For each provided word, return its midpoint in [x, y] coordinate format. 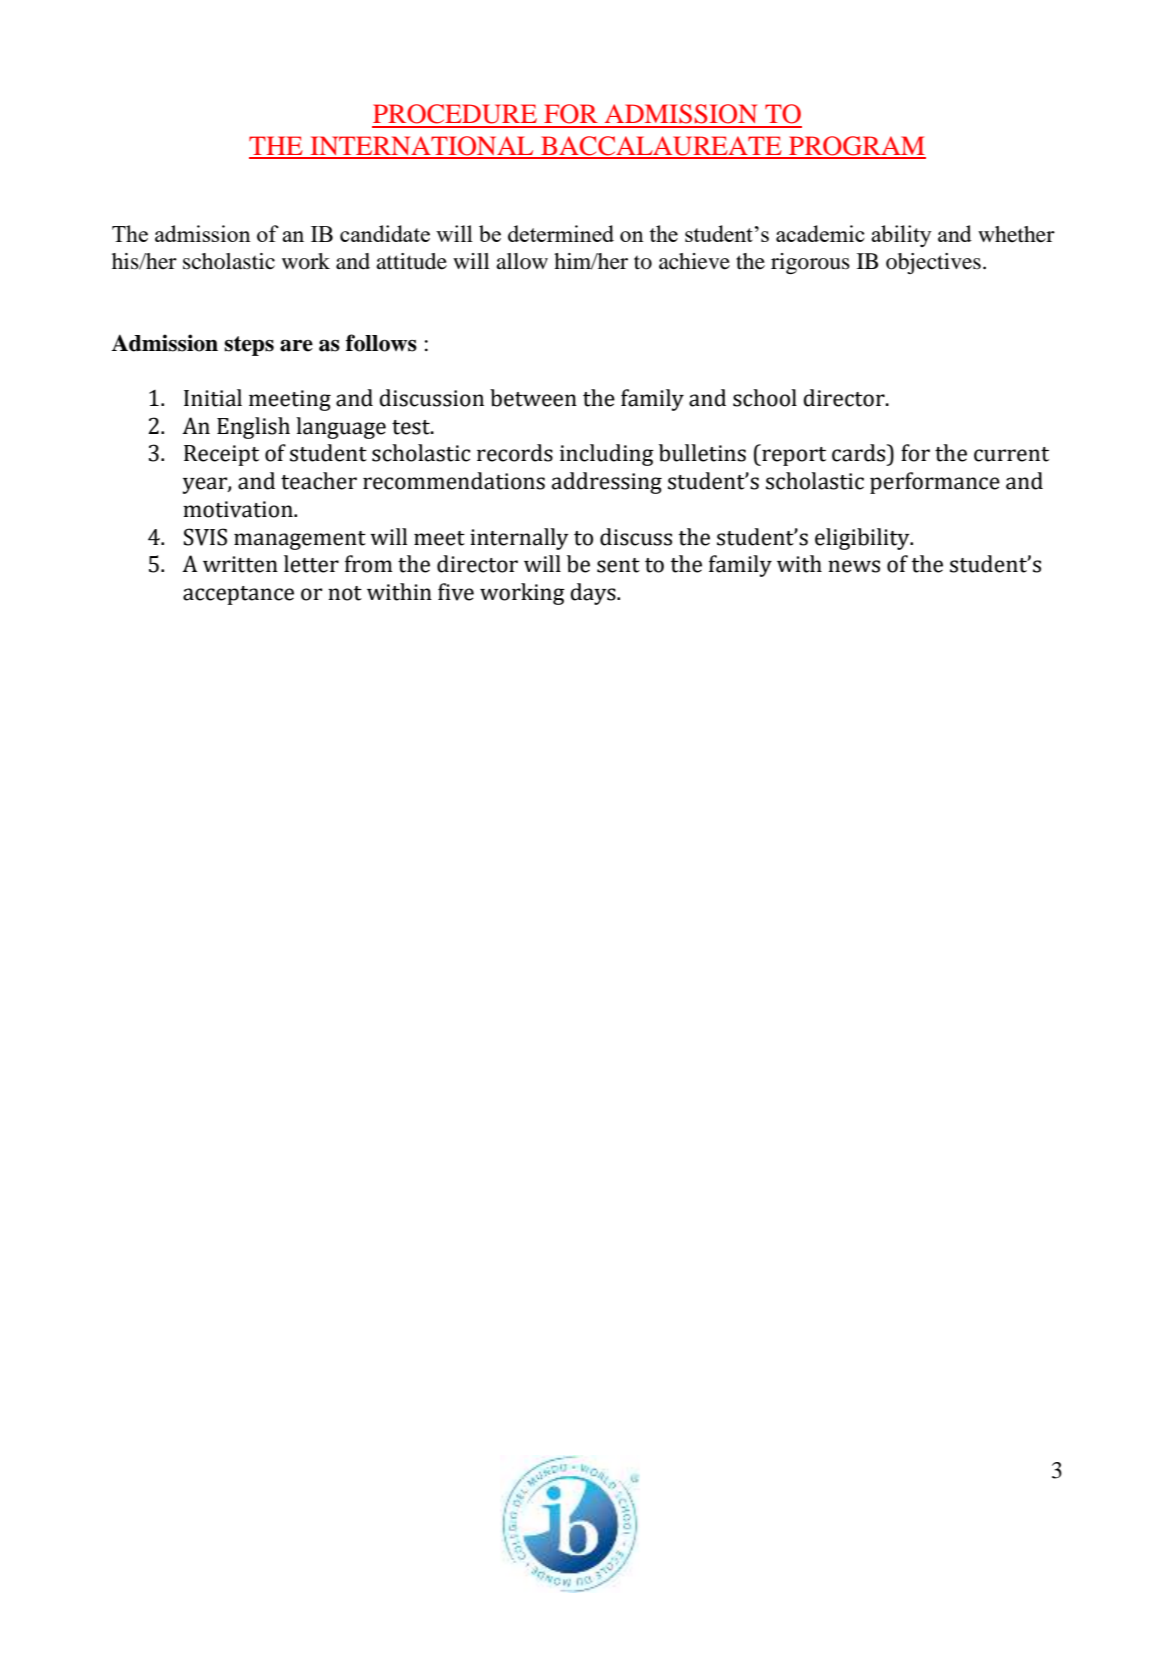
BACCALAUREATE [661, 147]
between [533, 398]
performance [935, 483]
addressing [607, 483]
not [345, 593]
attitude [411, 261]
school [765, 398]
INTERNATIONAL [422, 147]
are [296, 346]
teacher [319, 481]
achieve [694, 261]
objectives [933, 263]
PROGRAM [856, 147]
